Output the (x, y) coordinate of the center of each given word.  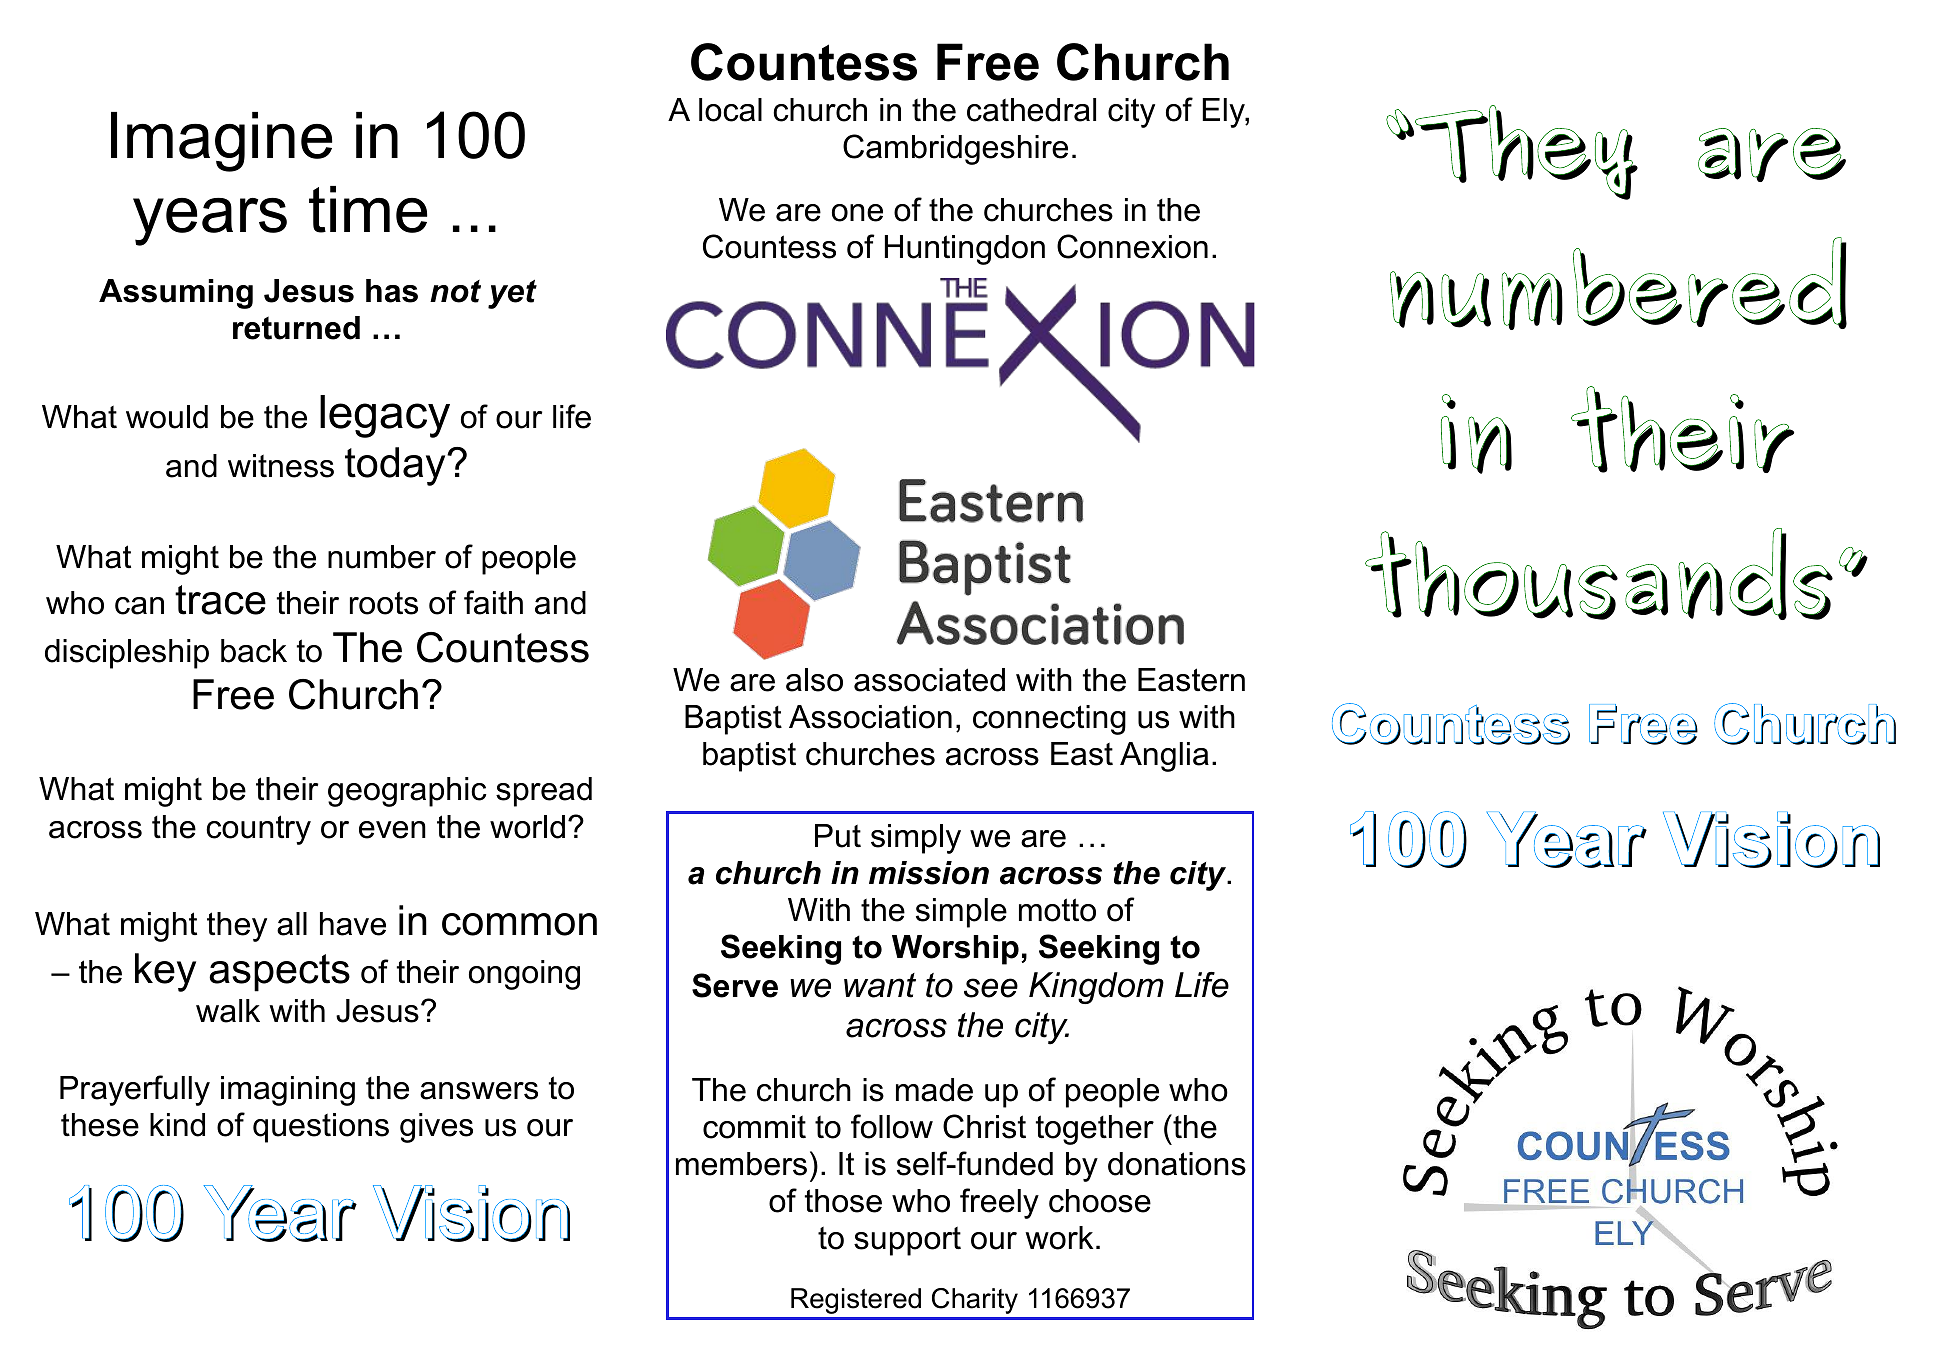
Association (870, 717)
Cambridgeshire (955, 149)
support (907, 1241)
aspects (279, 973)
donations (1177, 1164)
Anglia (1164, 757)
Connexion (1132, 246)
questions (321, 1128)
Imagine (222, 142)
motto (1057, 910)
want (880, 985)
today (396, 466)
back (254, 651)
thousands (1601, 575)
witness (281, 466)
